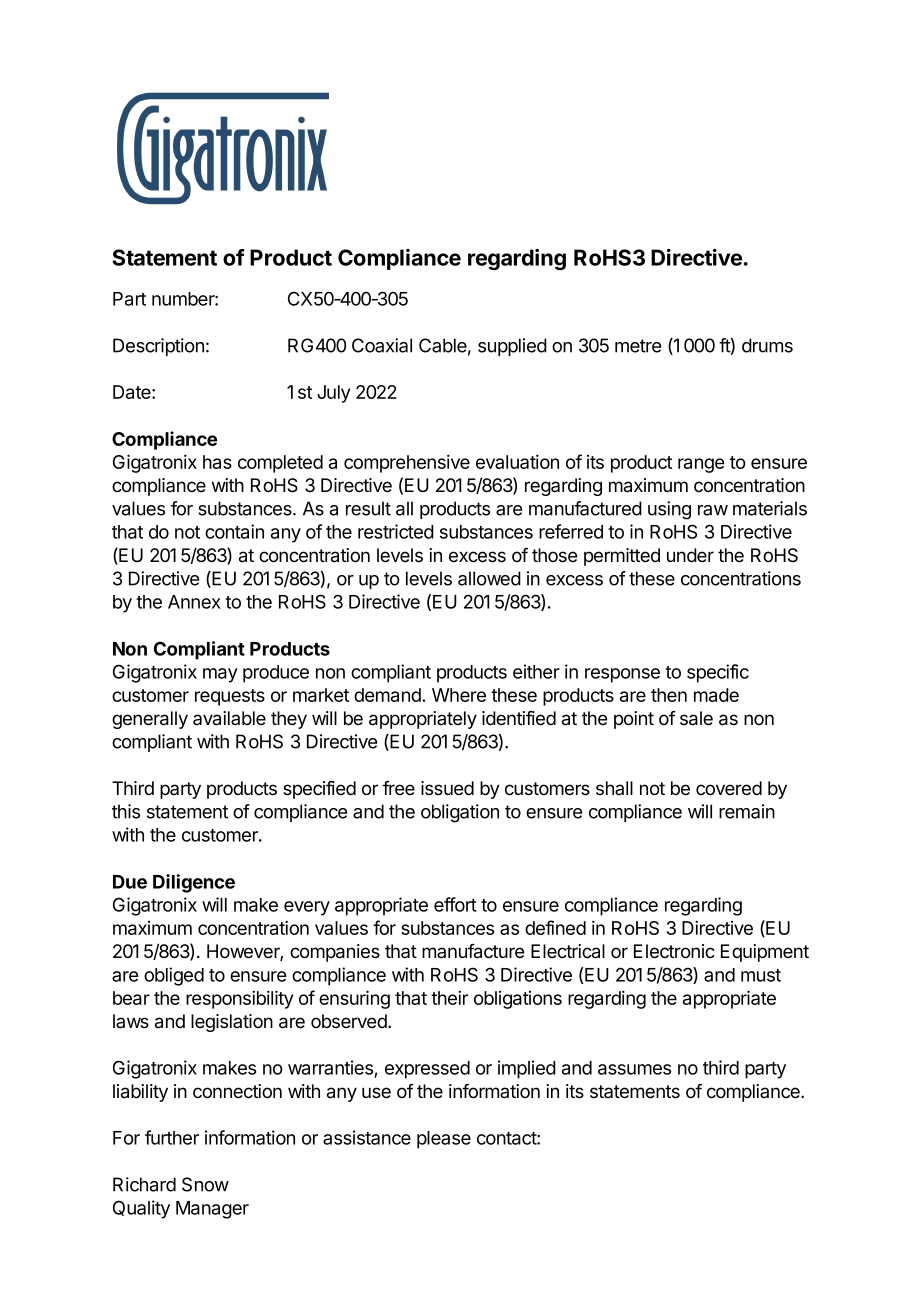  I want to click on supplied, so click(512, 347).
